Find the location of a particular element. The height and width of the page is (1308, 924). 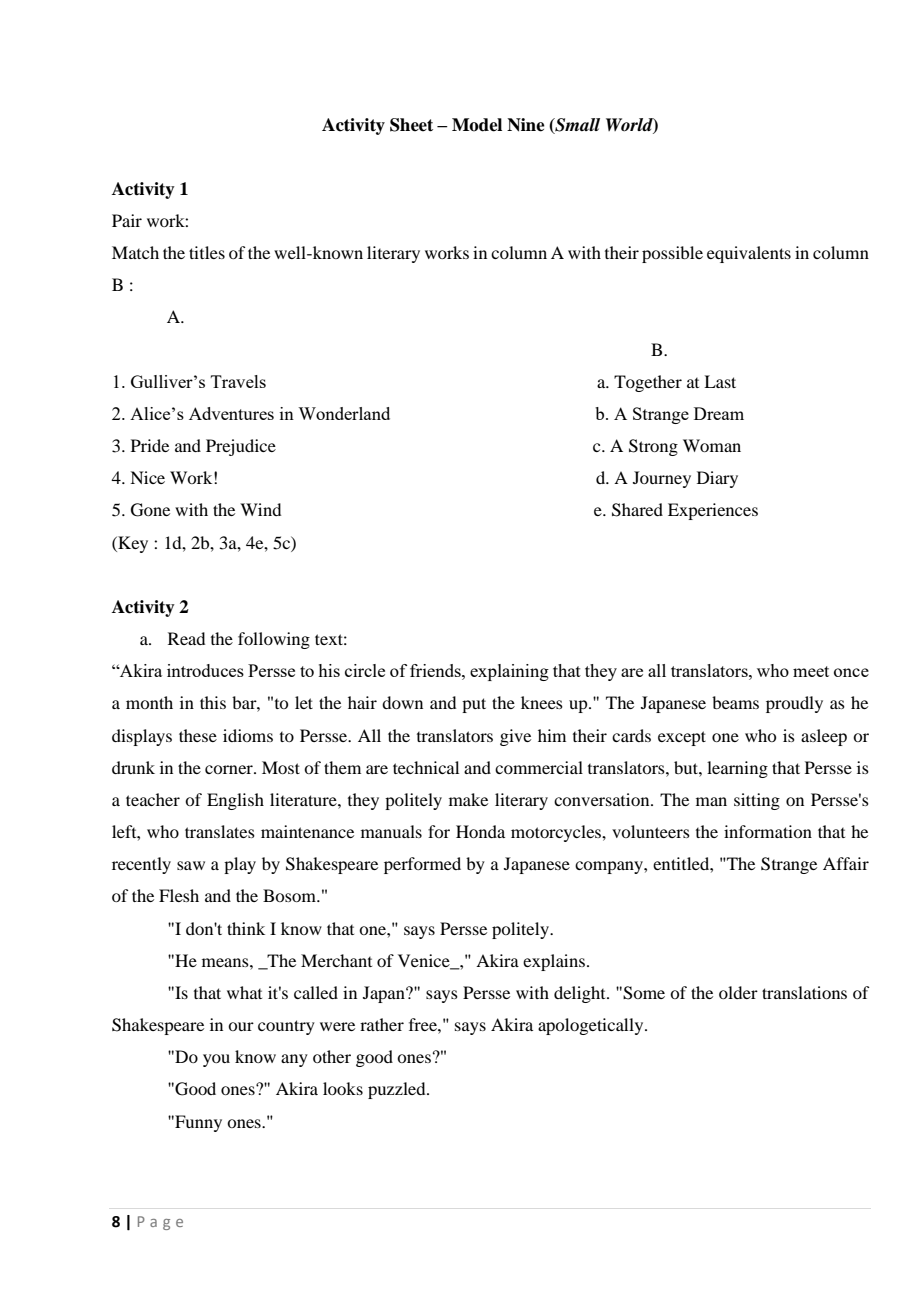

equivalents is located at coordinates (749, 254).
